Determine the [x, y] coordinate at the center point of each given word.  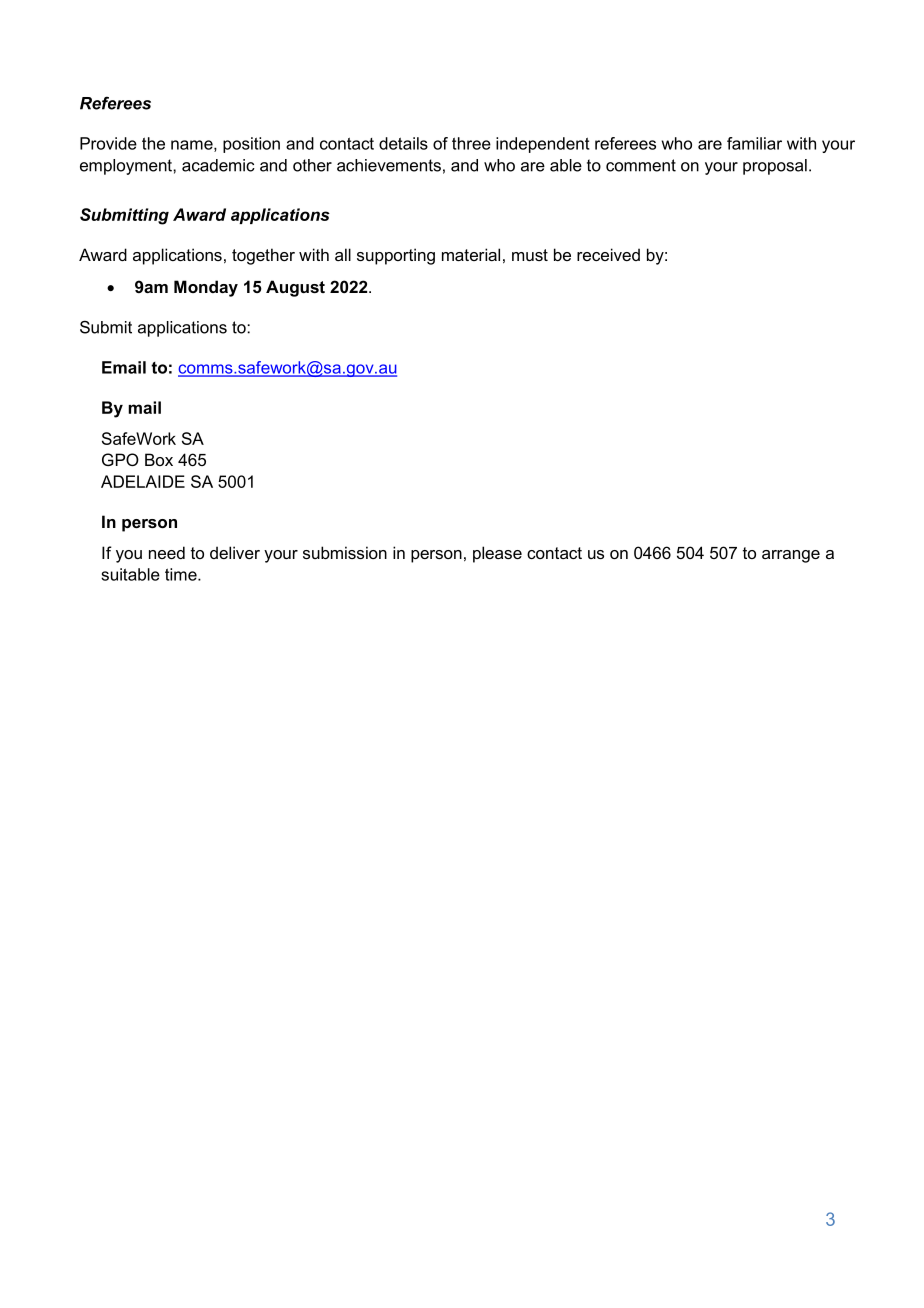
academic [218, 165]
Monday [206, 288]
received [608, 254]
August [295, 288]
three [471, 143]
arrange [791, 556]
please [497, 554]
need [167, 552]
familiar [754, 143]
